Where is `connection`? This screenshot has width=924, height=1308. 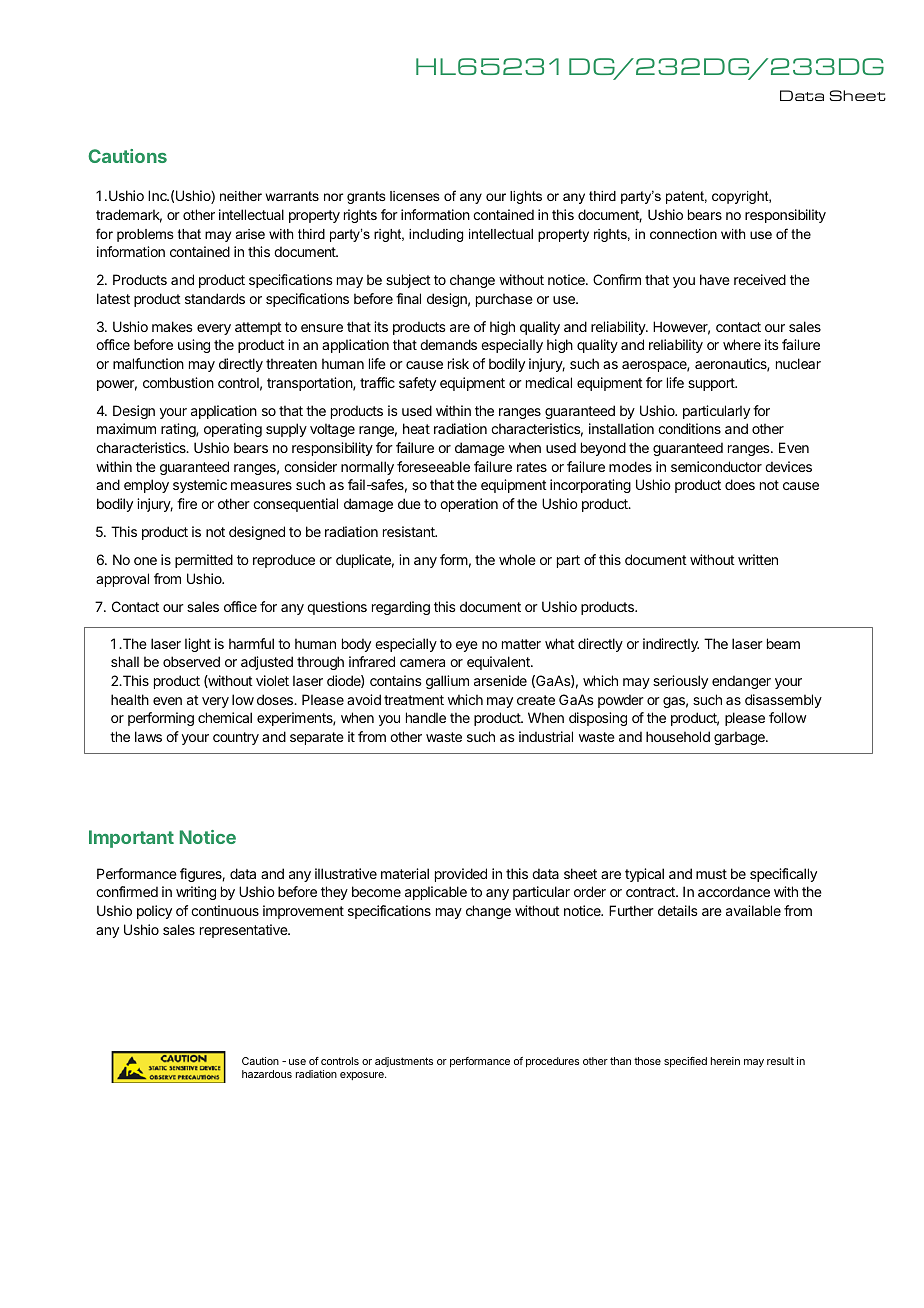
connection is located at coordinates (683, 234).
